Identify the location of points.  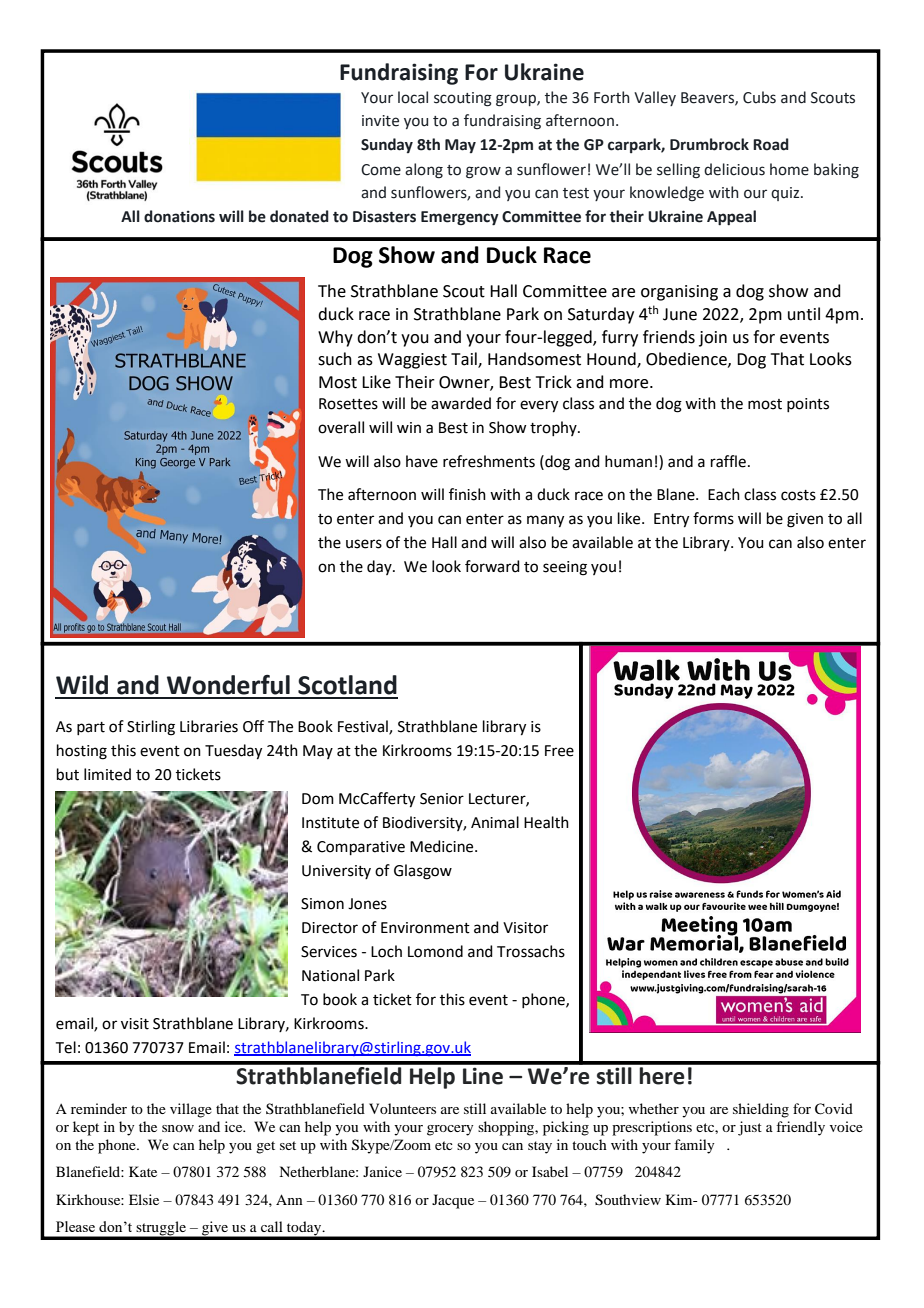
(808, 405).
